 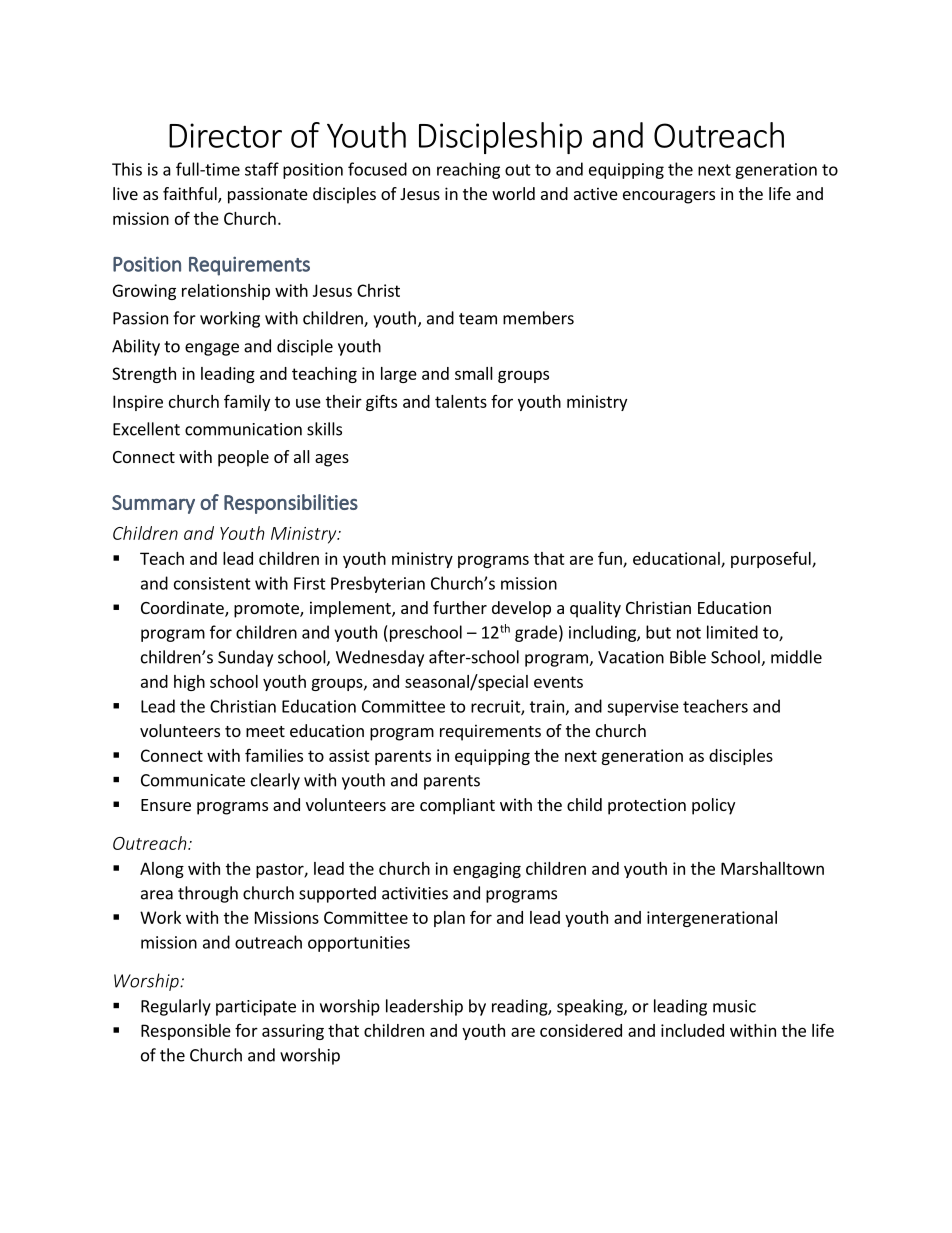 What do you see at coordinates (581, 1030) in the screenshot?
I see `considered` at bounding box center [581, 1030].
